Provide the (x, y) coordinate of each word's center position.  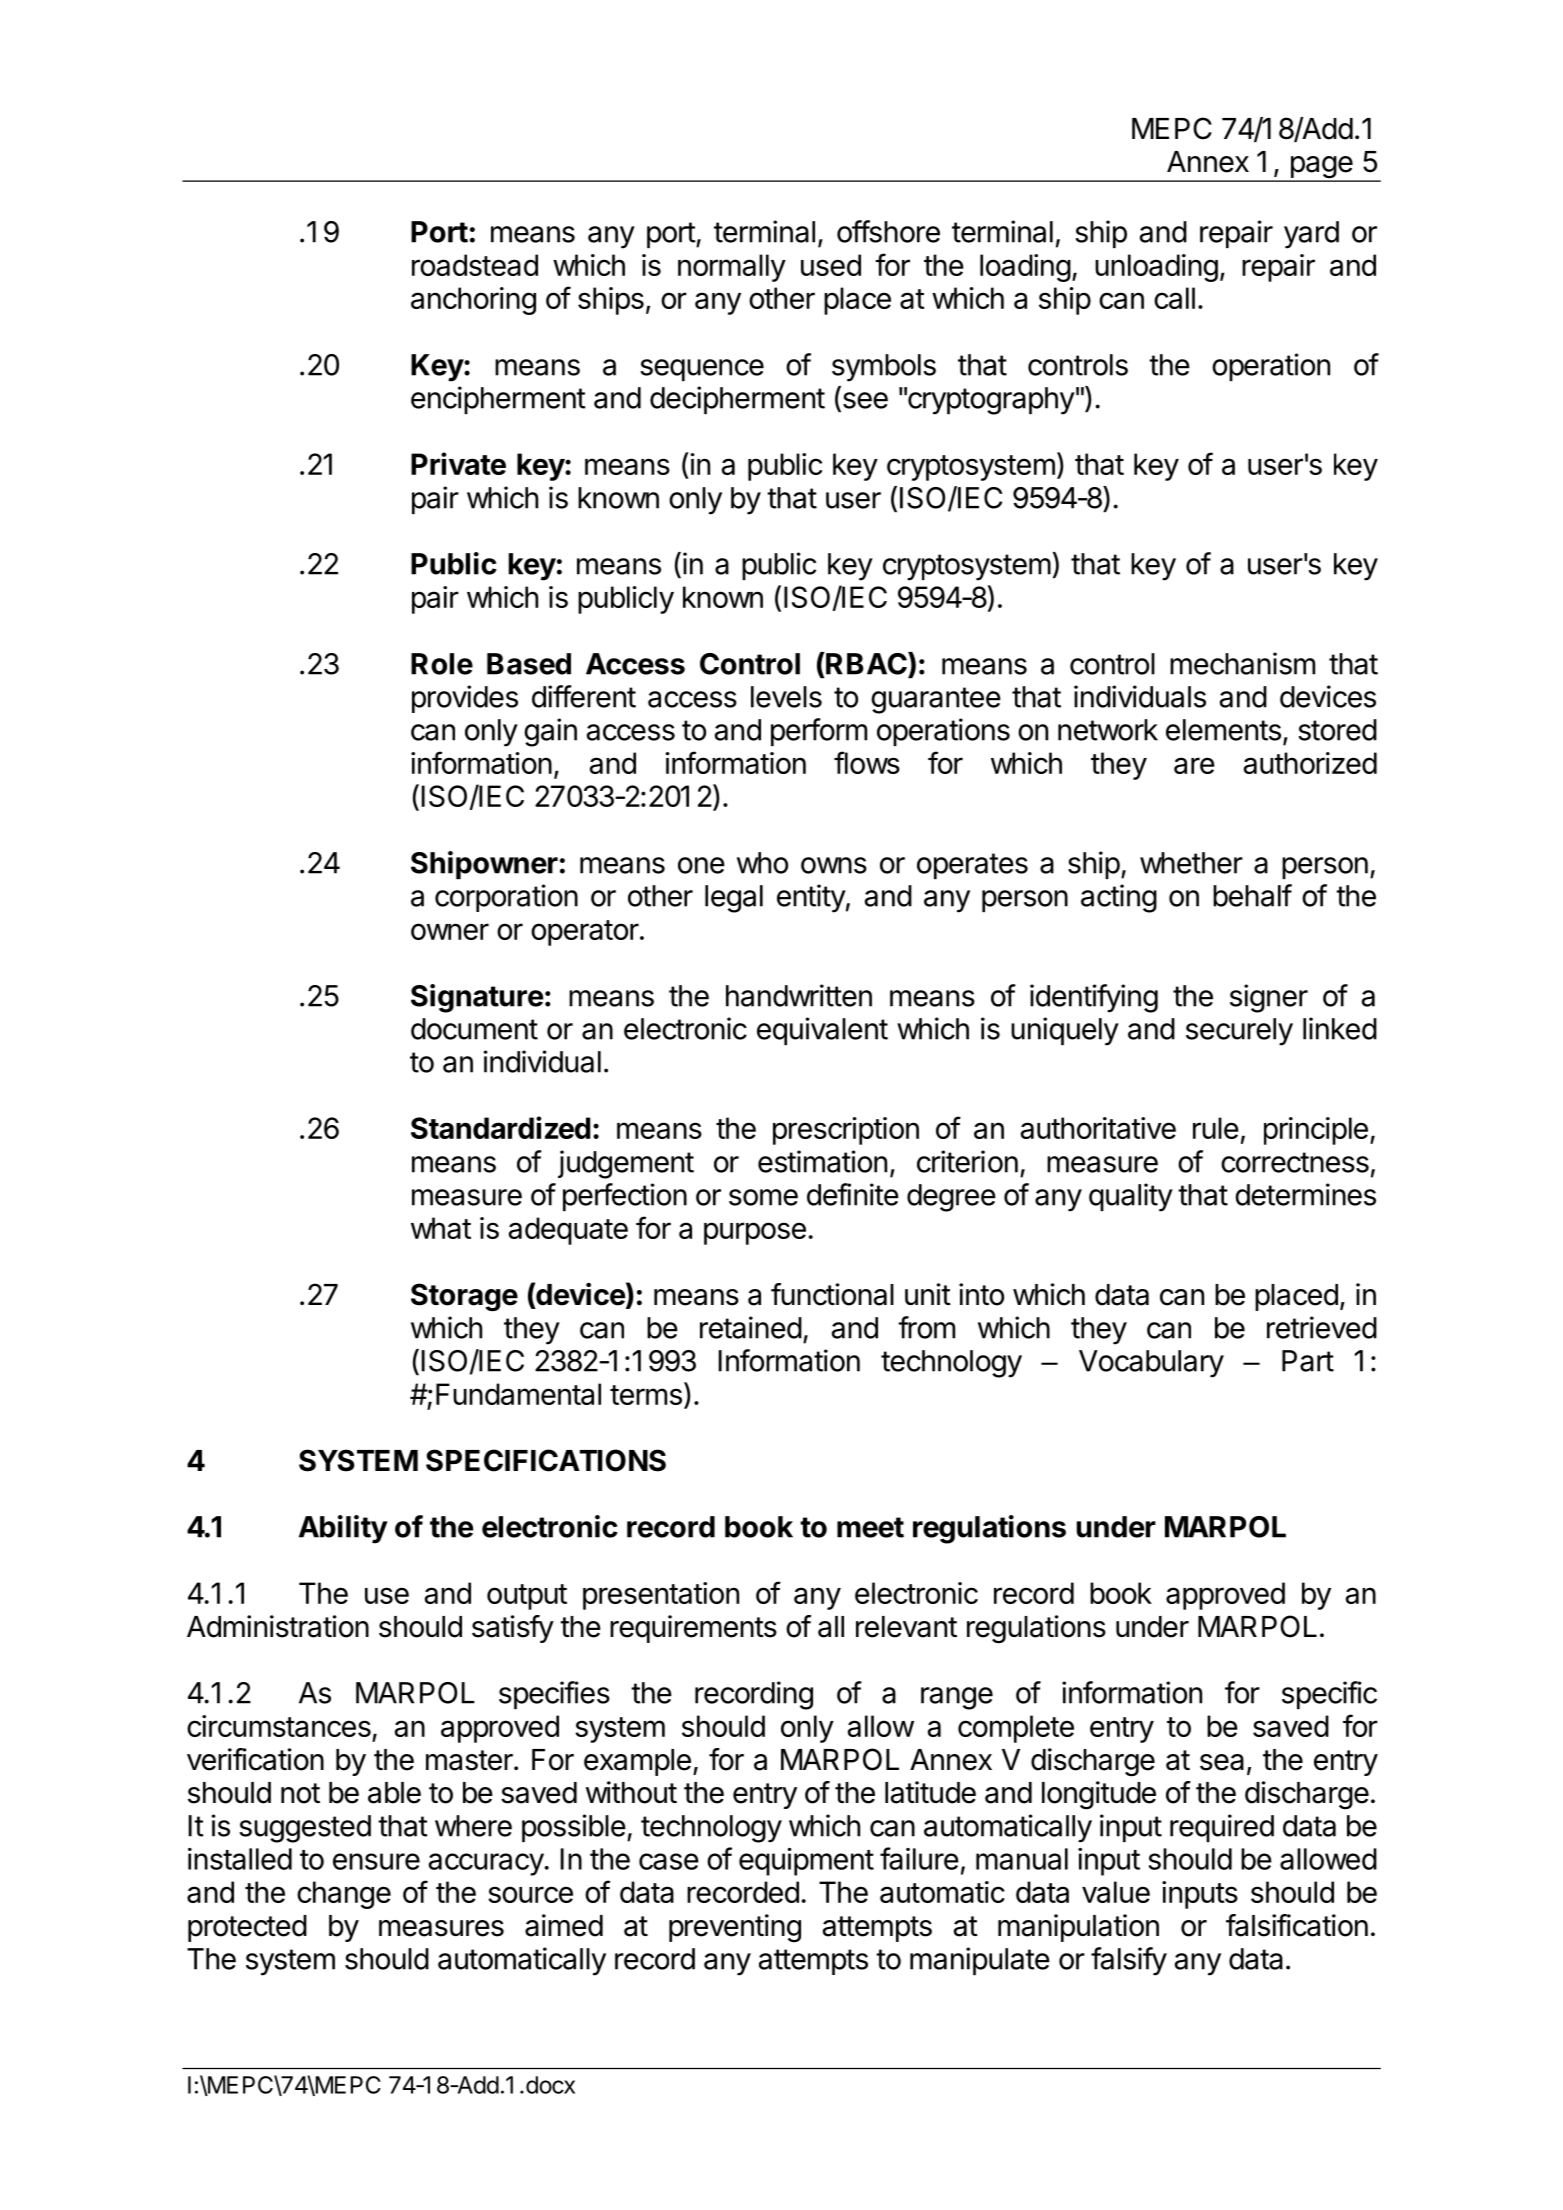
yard (1311, 235)
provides (465, 699)
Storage (464, 1297)
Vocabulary (1151, 1364)
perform (819, 732)
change (344, 1895)
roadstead (475, 265)
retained (751, 1327)
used (831, 265)
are (1194, 765)
